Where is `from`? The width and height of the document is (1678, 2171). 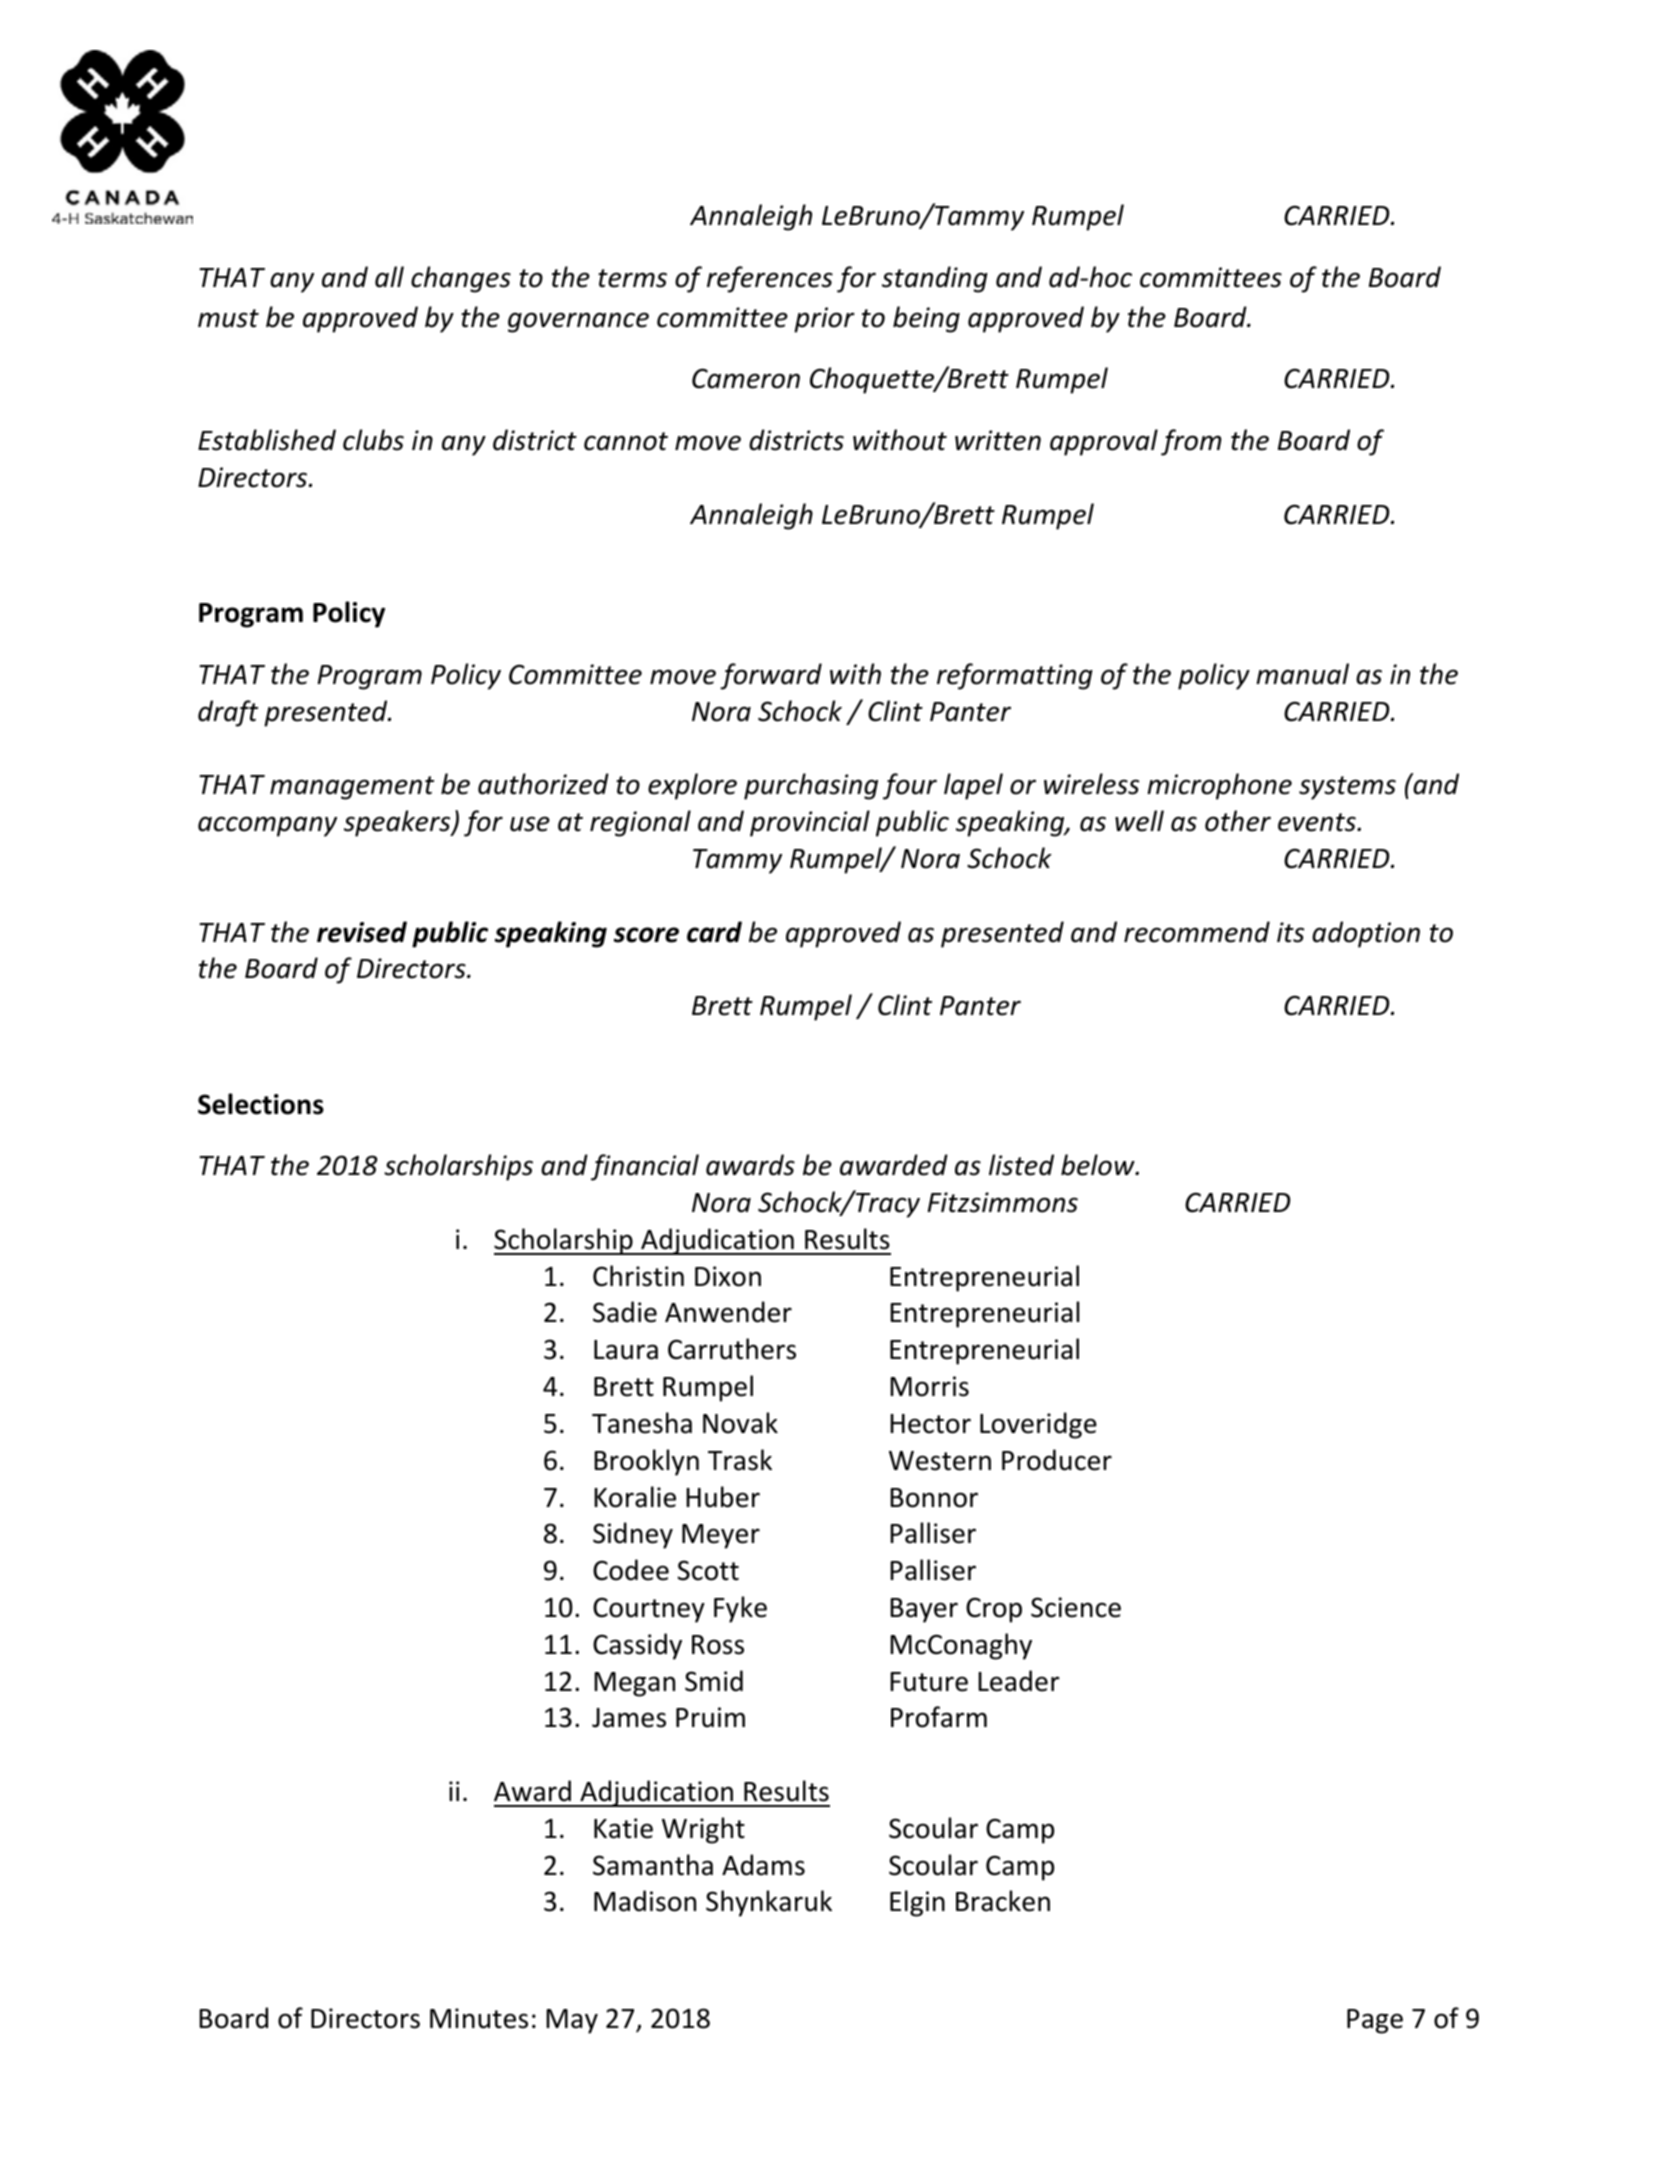 from is located at coordinates (1191, 442).
